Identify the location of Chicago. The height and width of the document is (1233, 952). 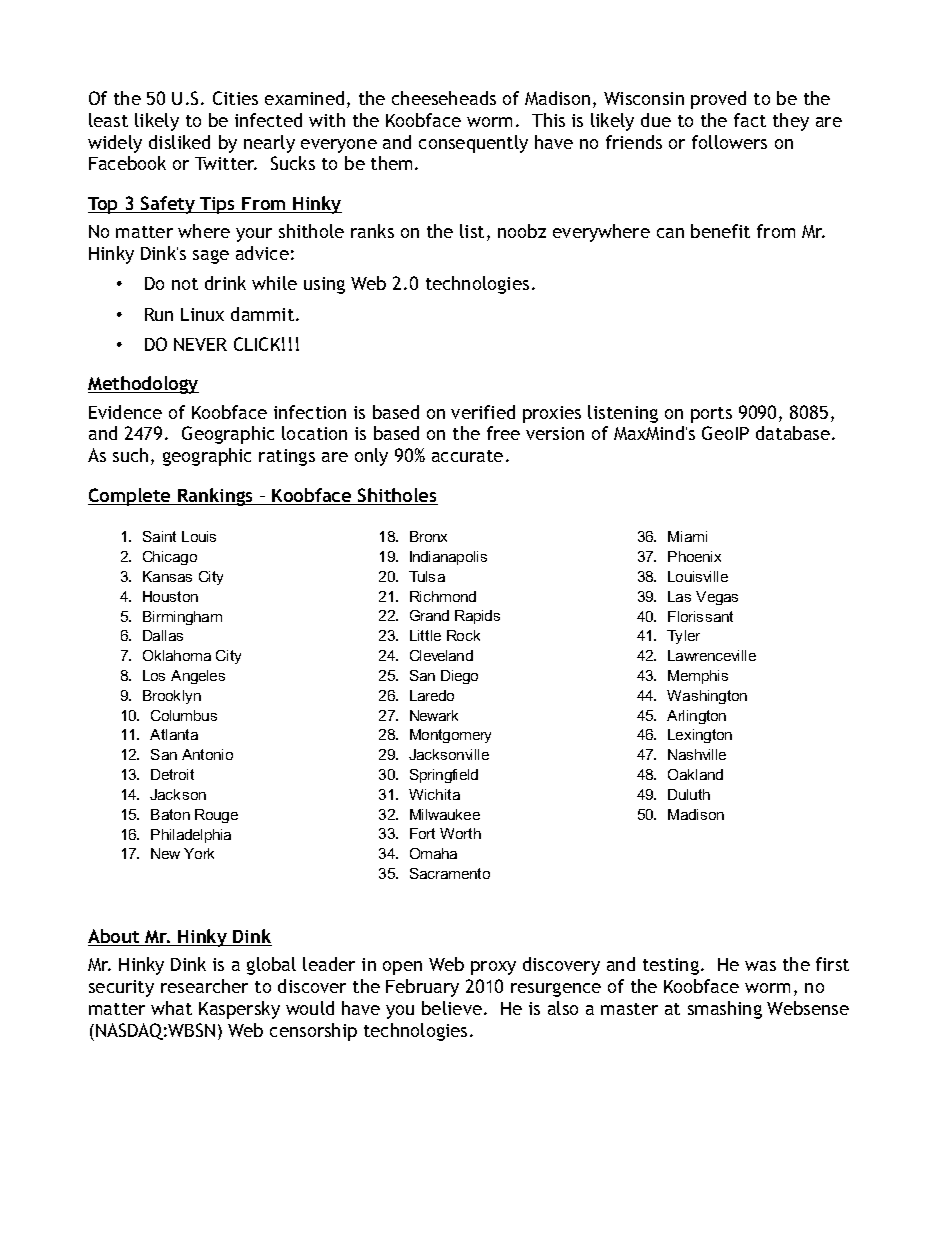
(170, 558).
